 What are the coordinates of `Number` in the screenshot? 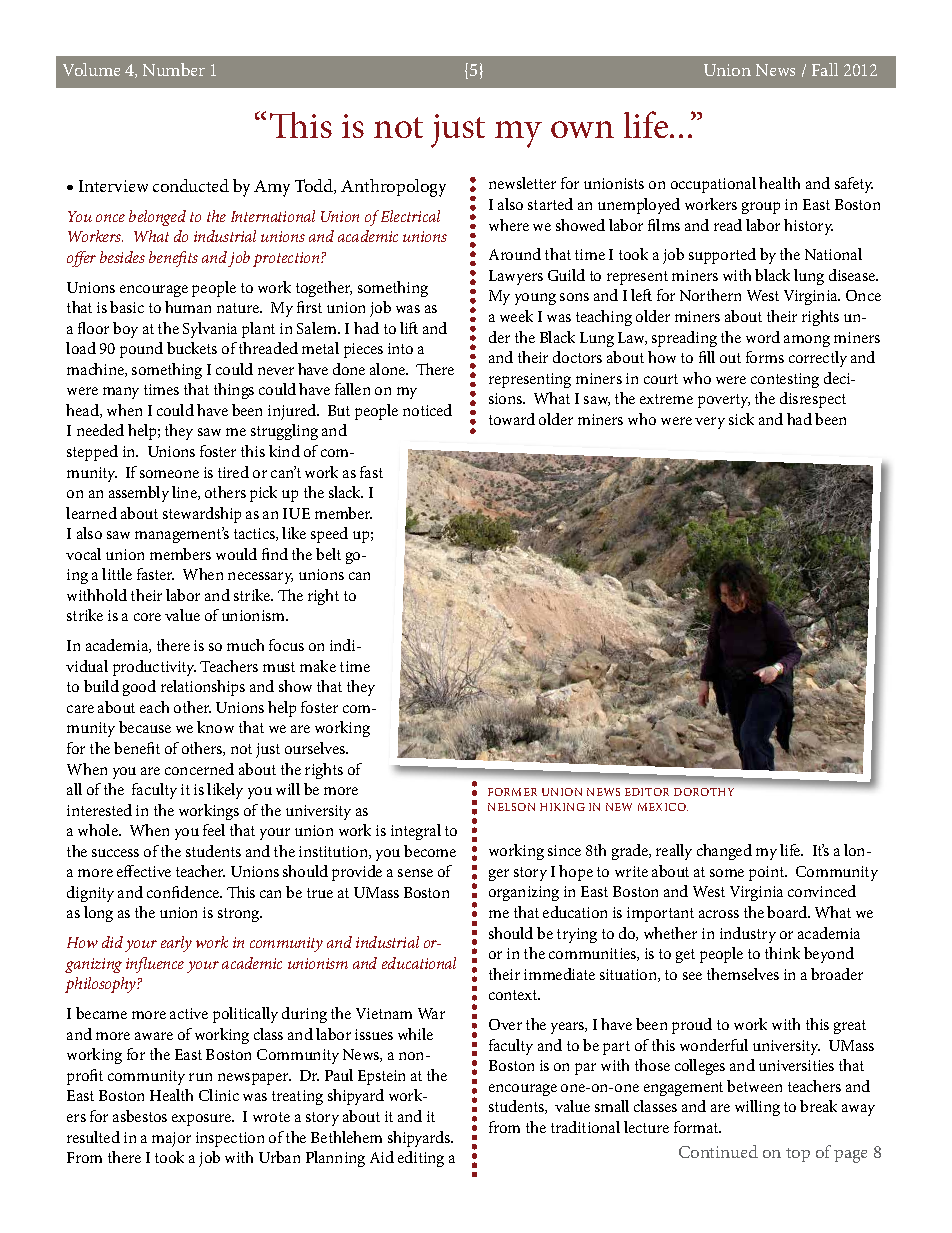 It's located at (174, 69).
